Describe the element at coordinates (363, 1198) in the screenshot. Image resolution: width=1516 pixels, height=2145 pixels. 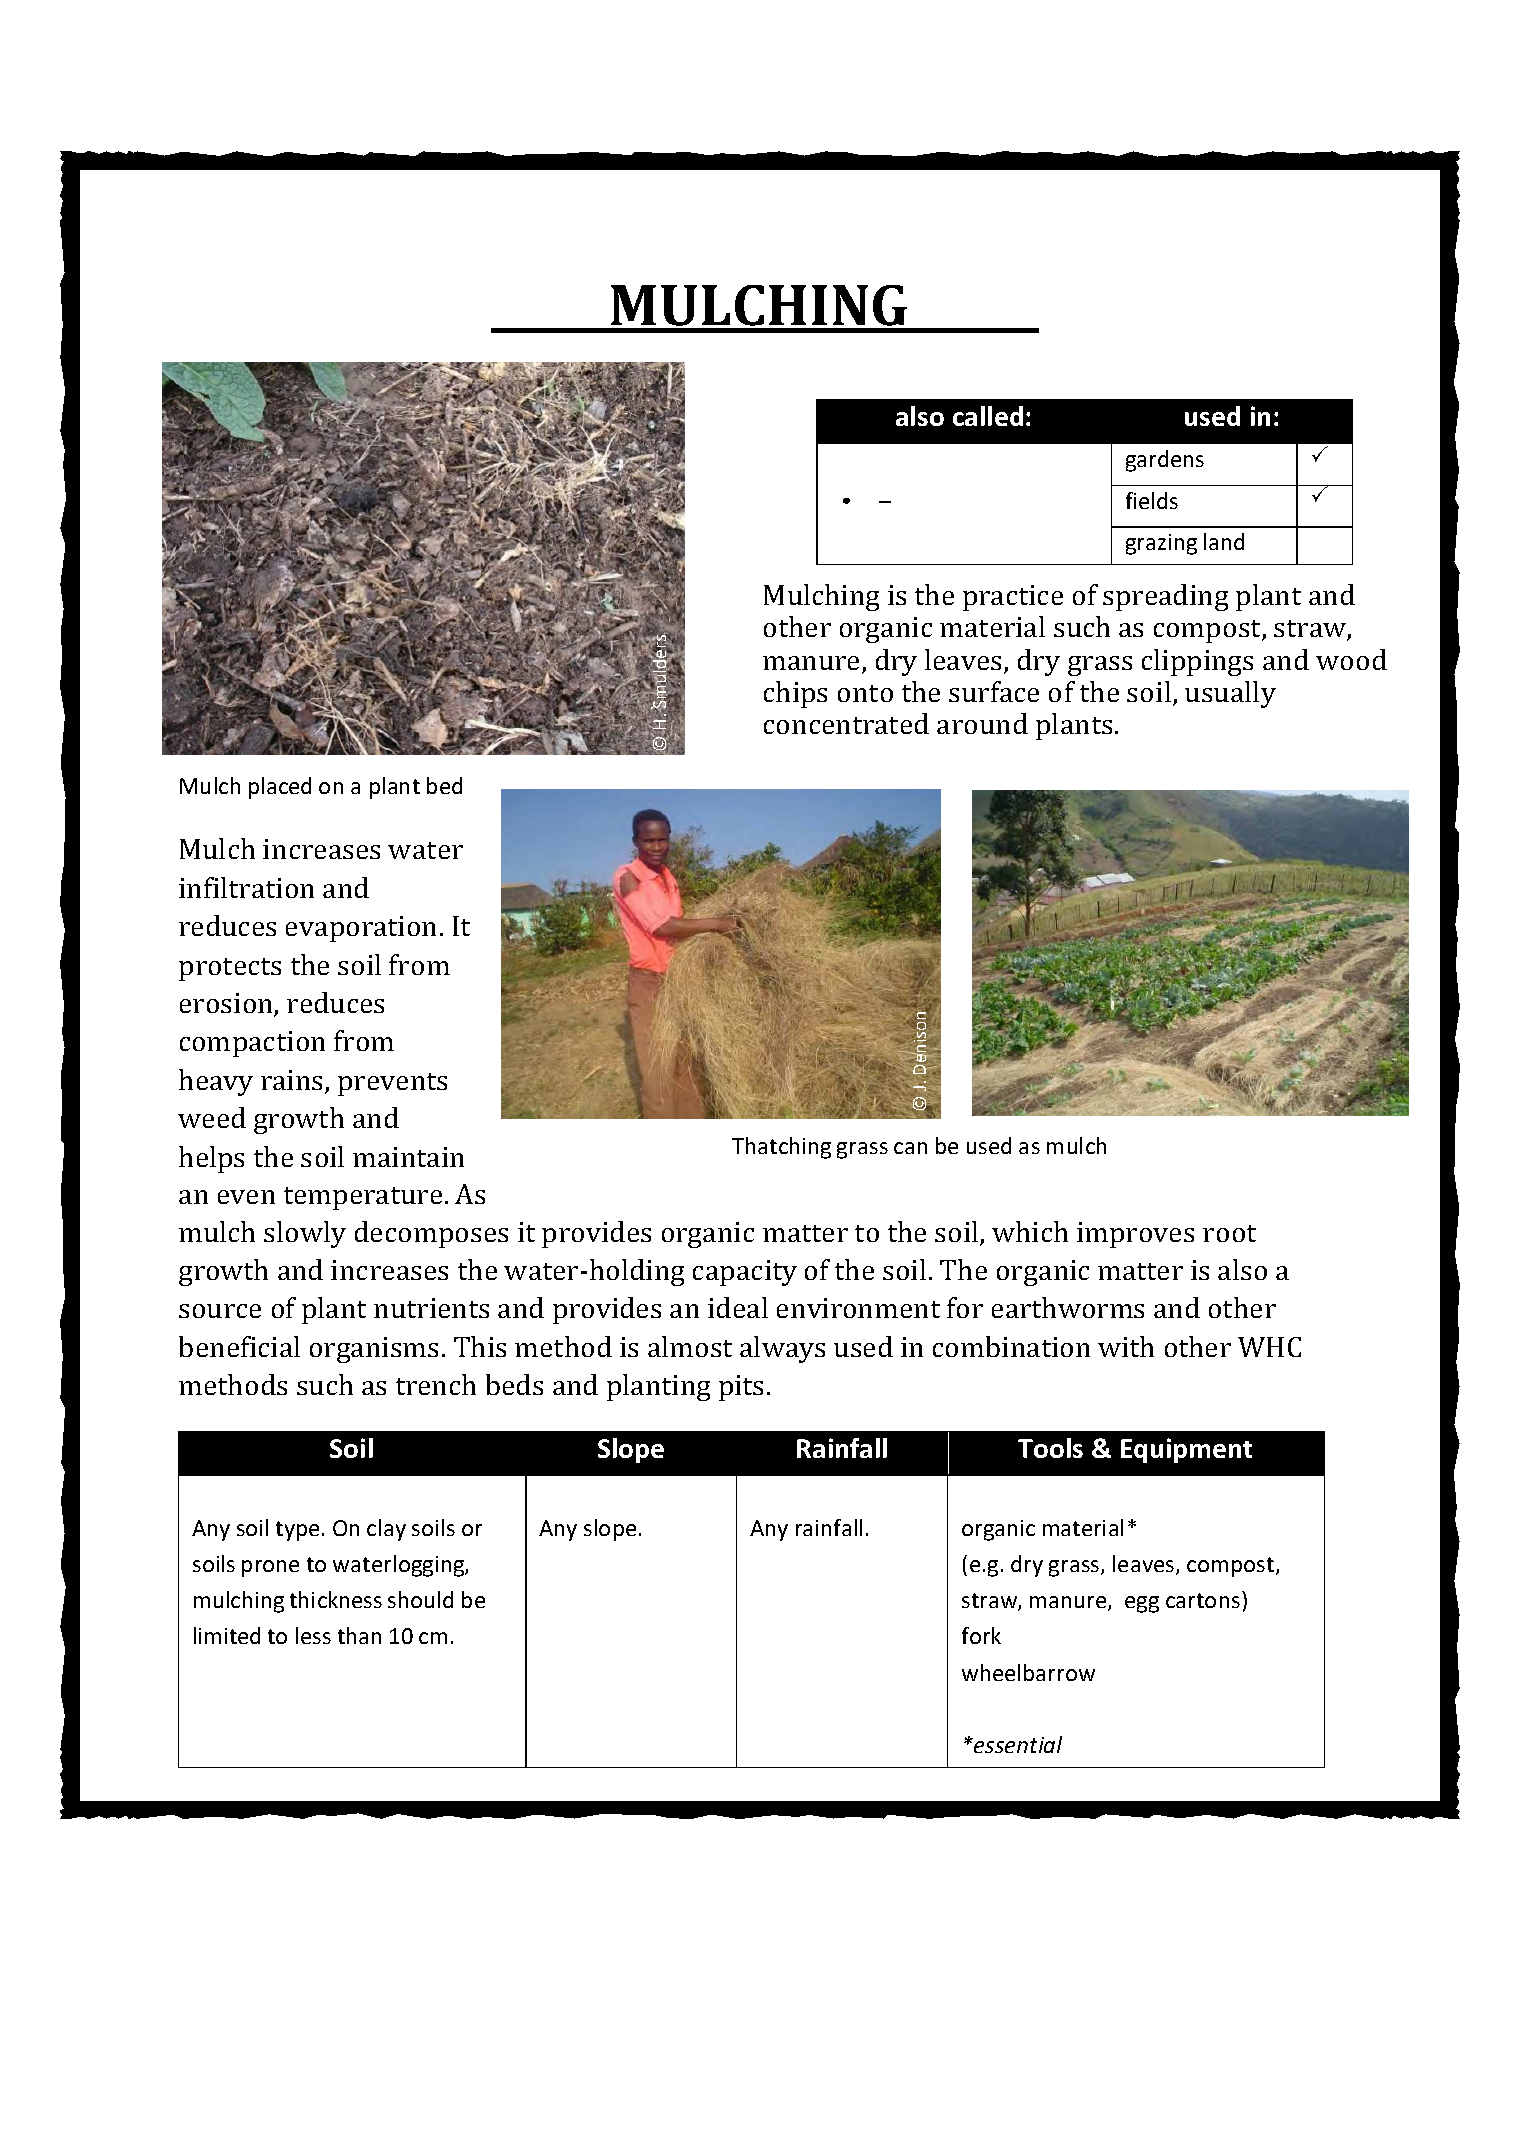
I see `temperature` at that location.
